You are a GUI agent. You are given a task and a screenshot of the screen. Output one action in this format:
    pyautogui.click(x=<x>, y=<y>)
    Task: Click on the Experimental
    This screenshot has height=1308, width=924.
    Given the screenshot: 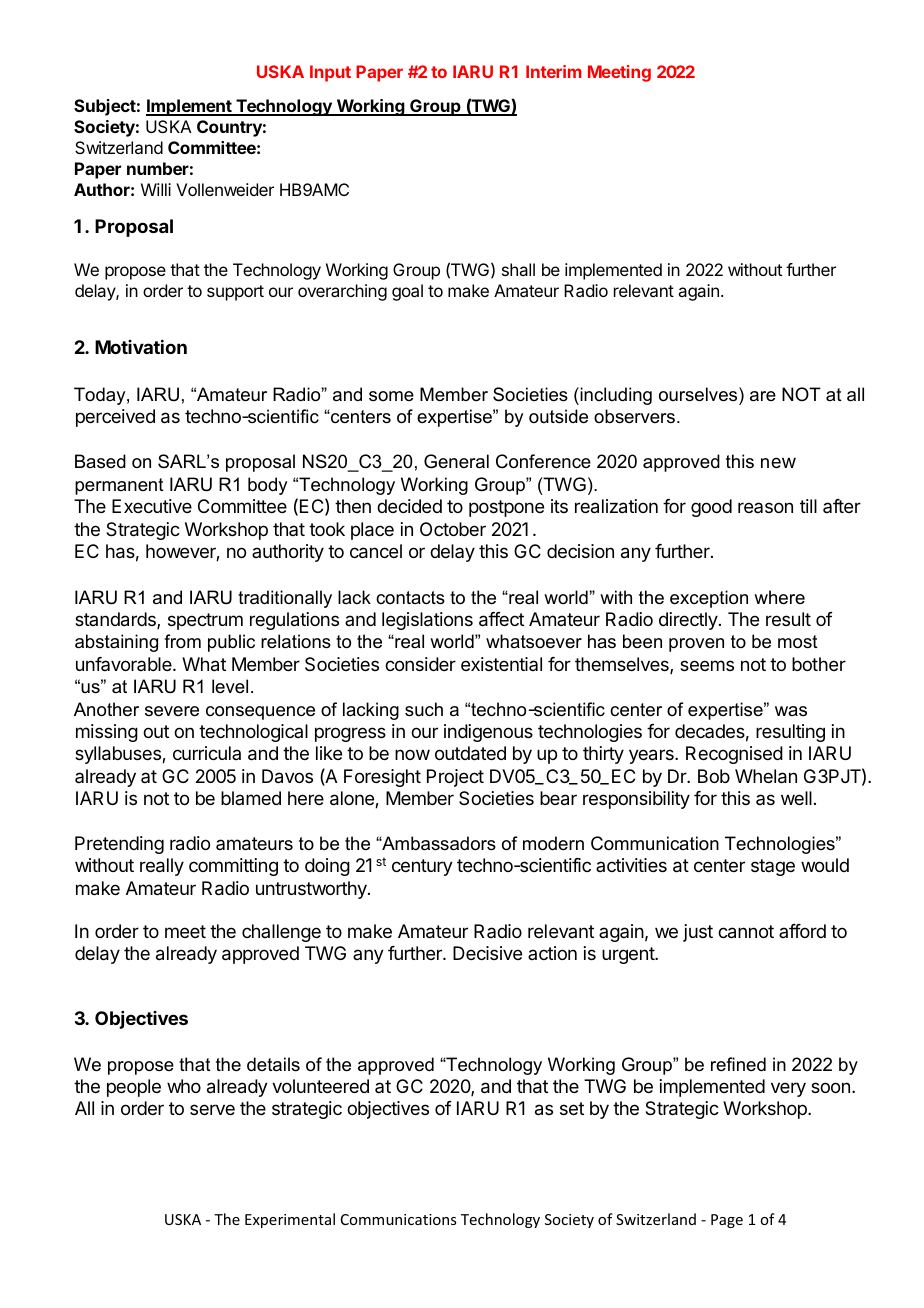 What is the action you would take?
    pyautogui.click(x=290, y=1220)
